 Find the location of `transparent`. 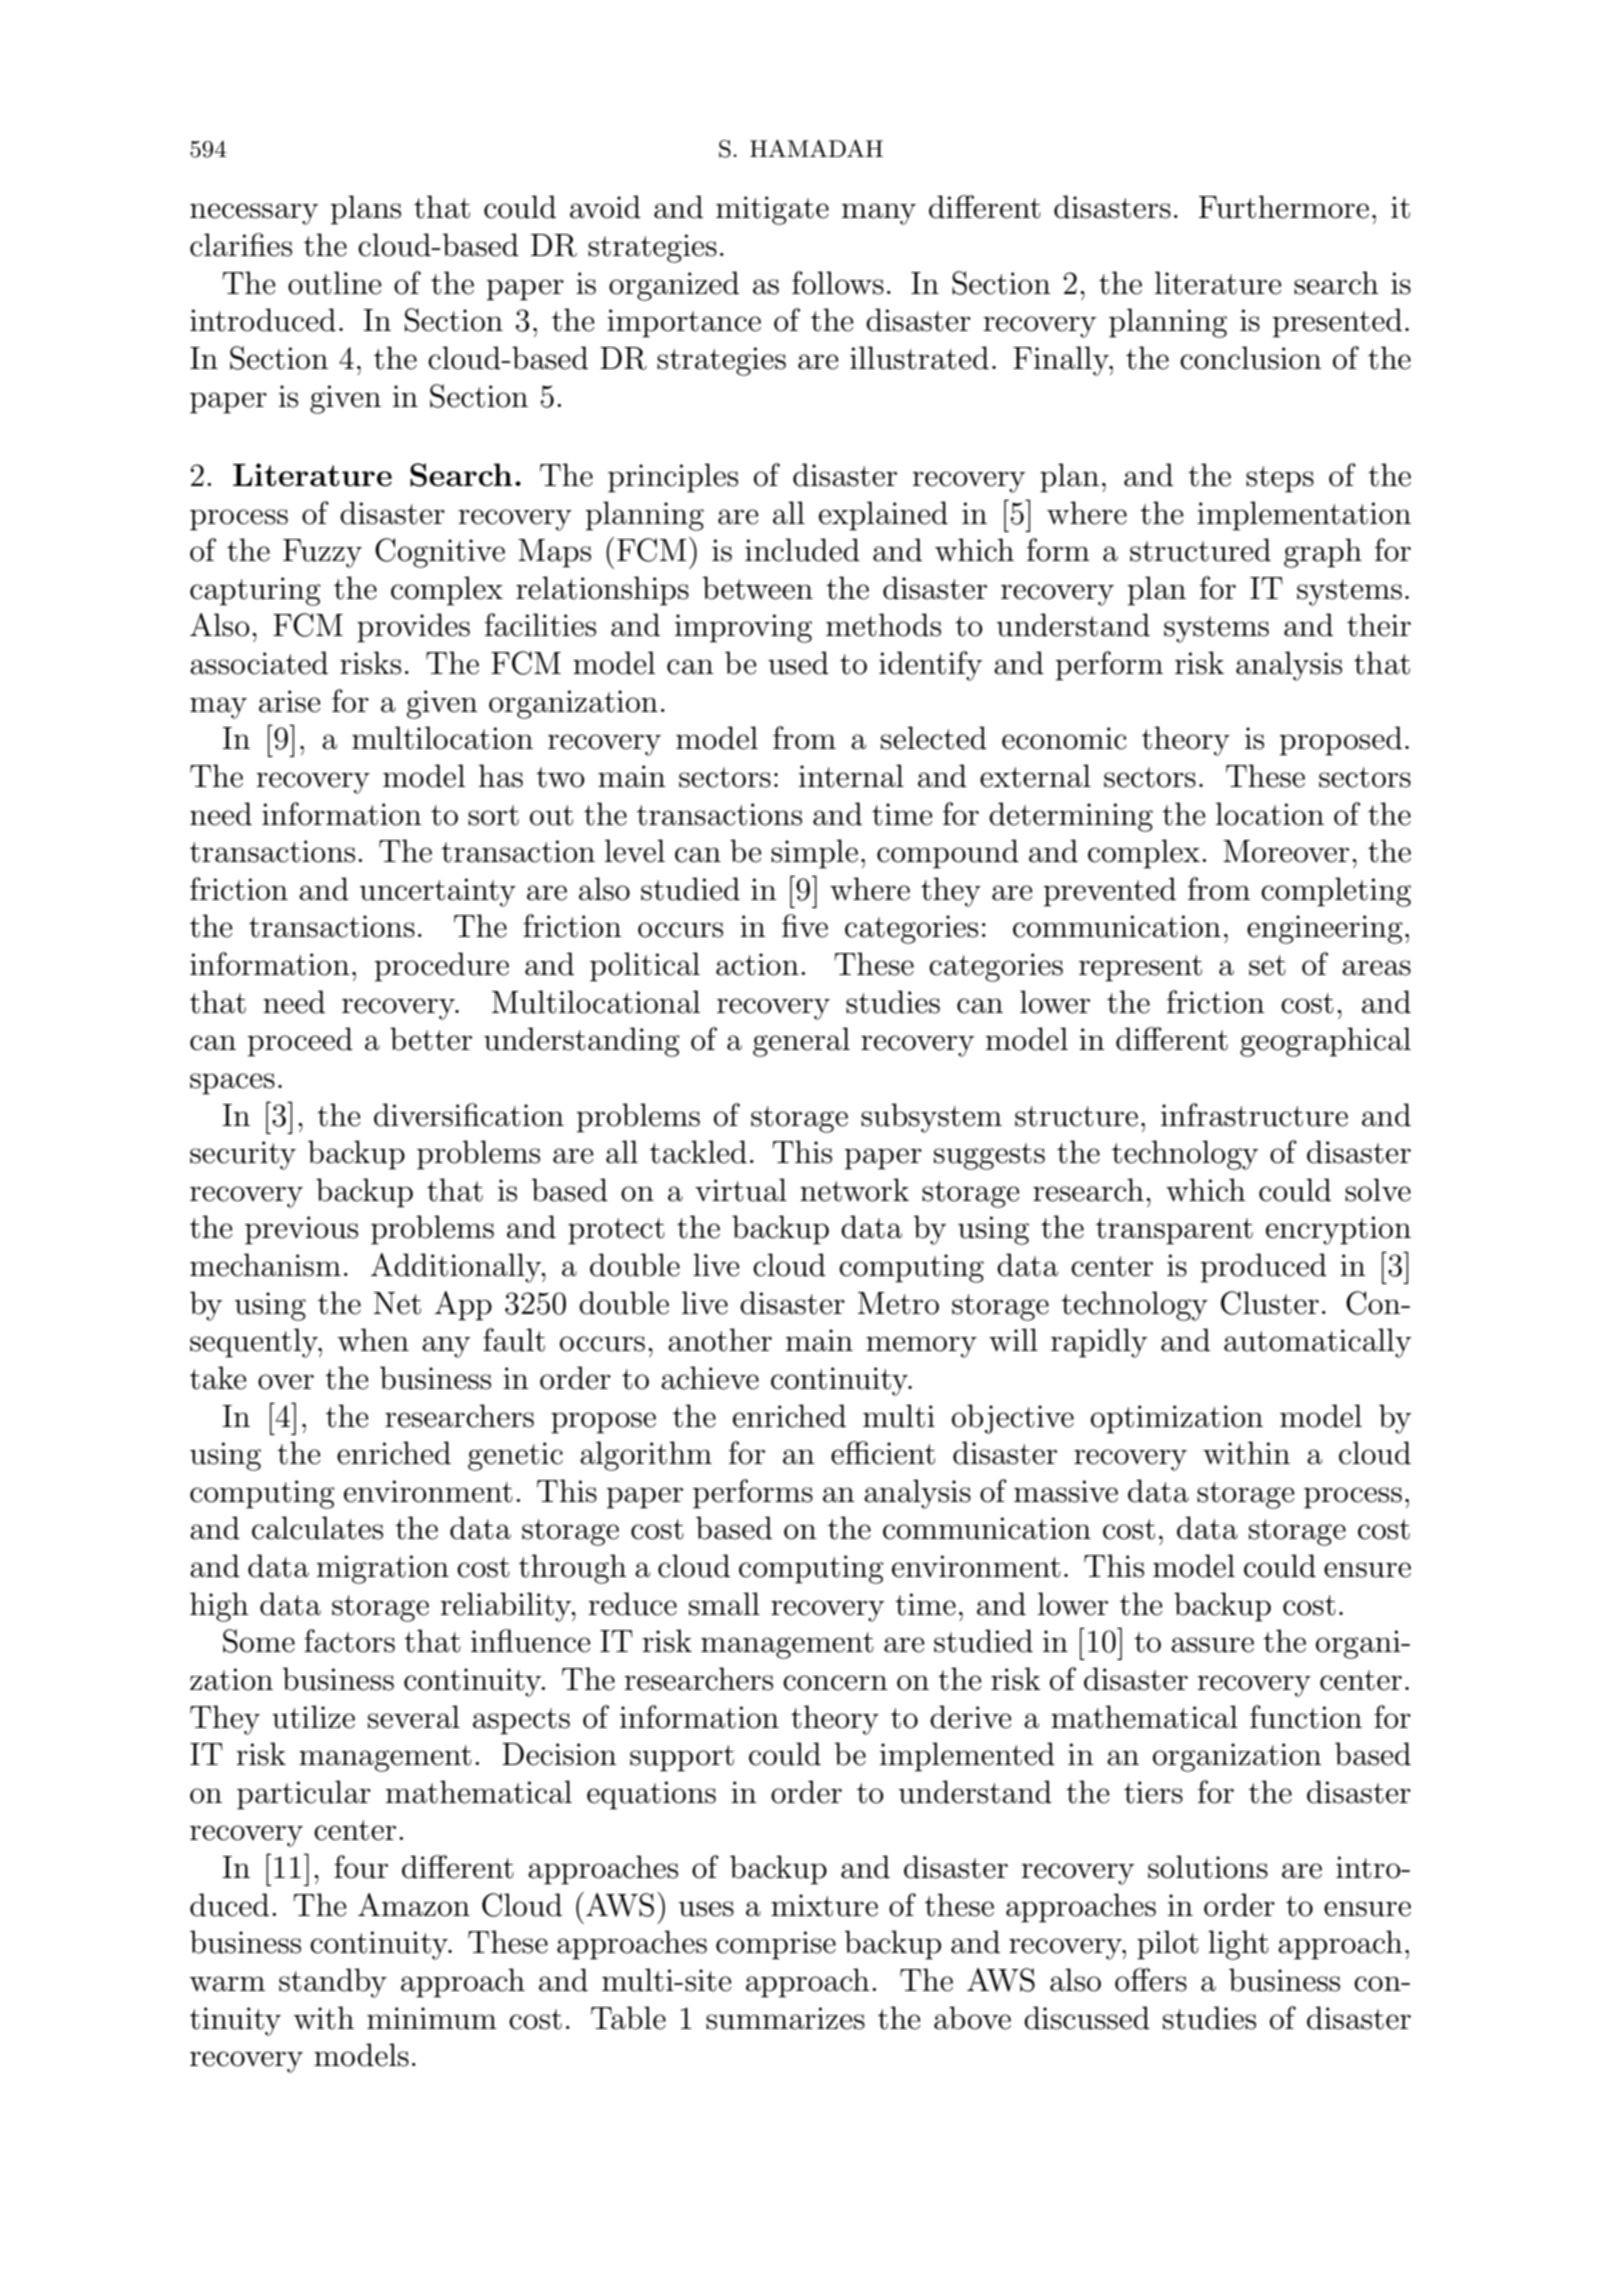

transparent is located at coordinates (1174, 1231).
